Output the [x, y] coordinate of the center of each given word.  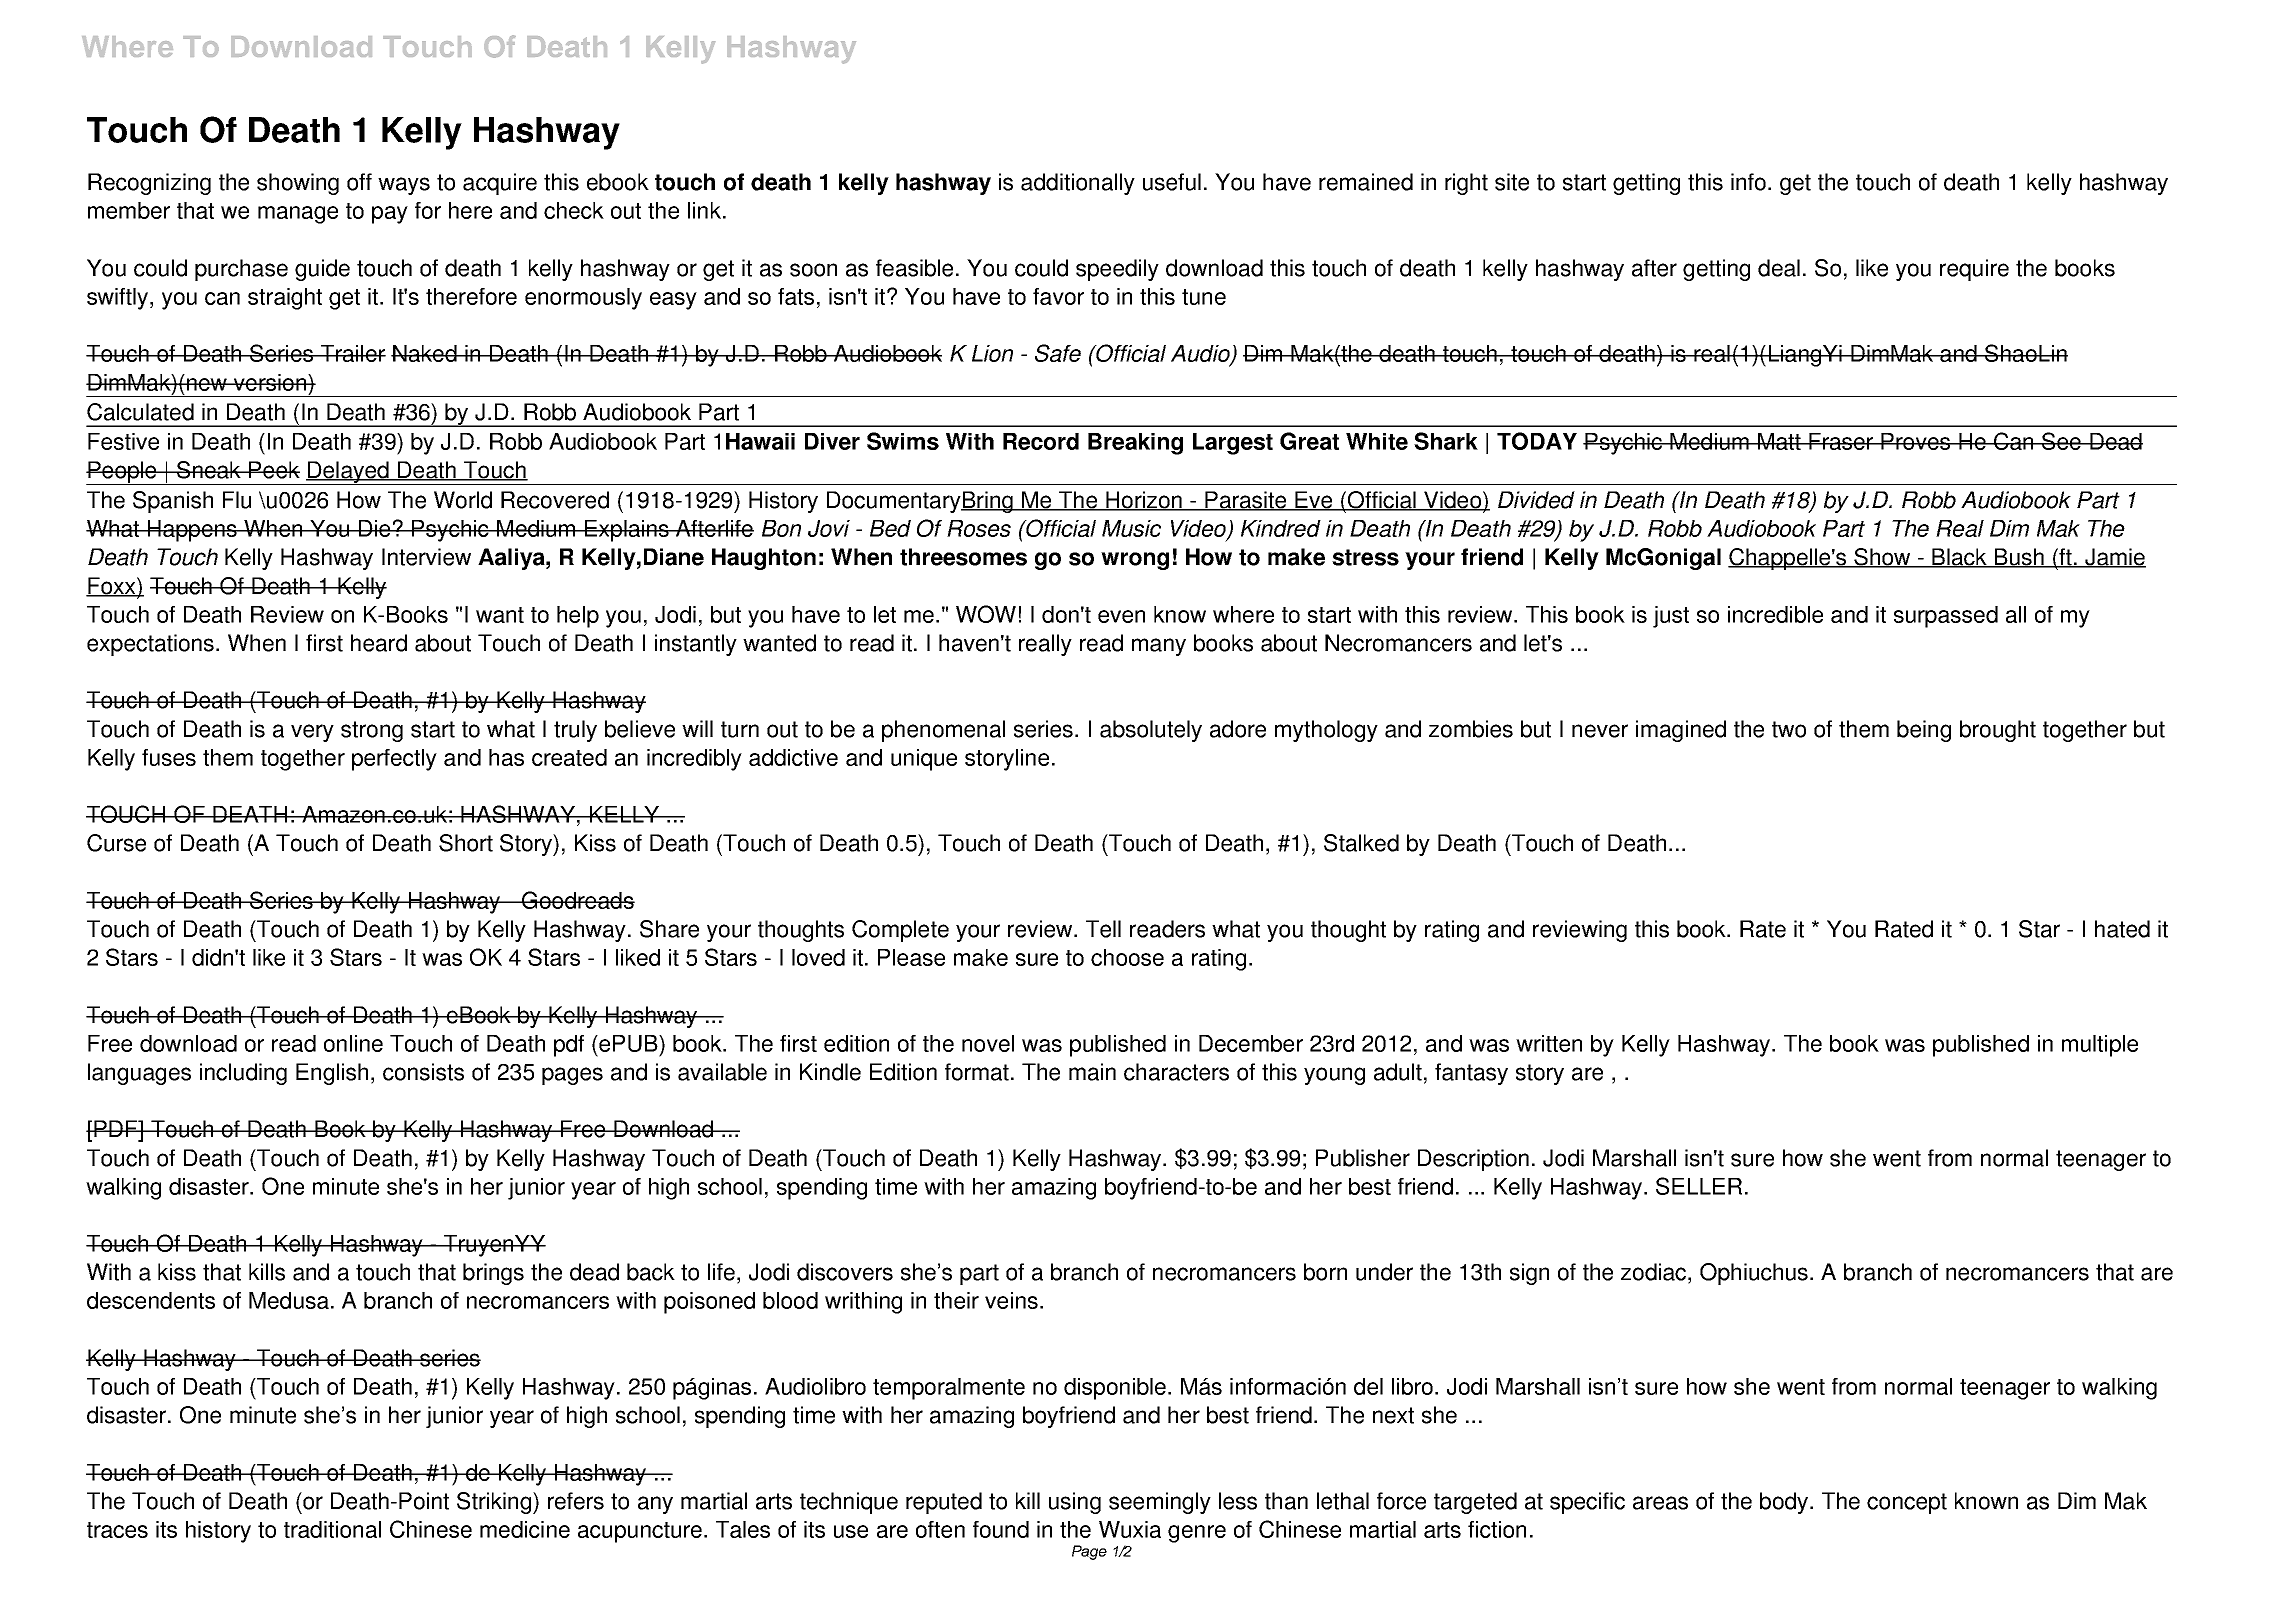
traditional [332, 1529]
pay [390, 215]
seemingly [1160, 1503]
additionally [1078, 184]
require [1974, 270]
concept [1907, 1503]
